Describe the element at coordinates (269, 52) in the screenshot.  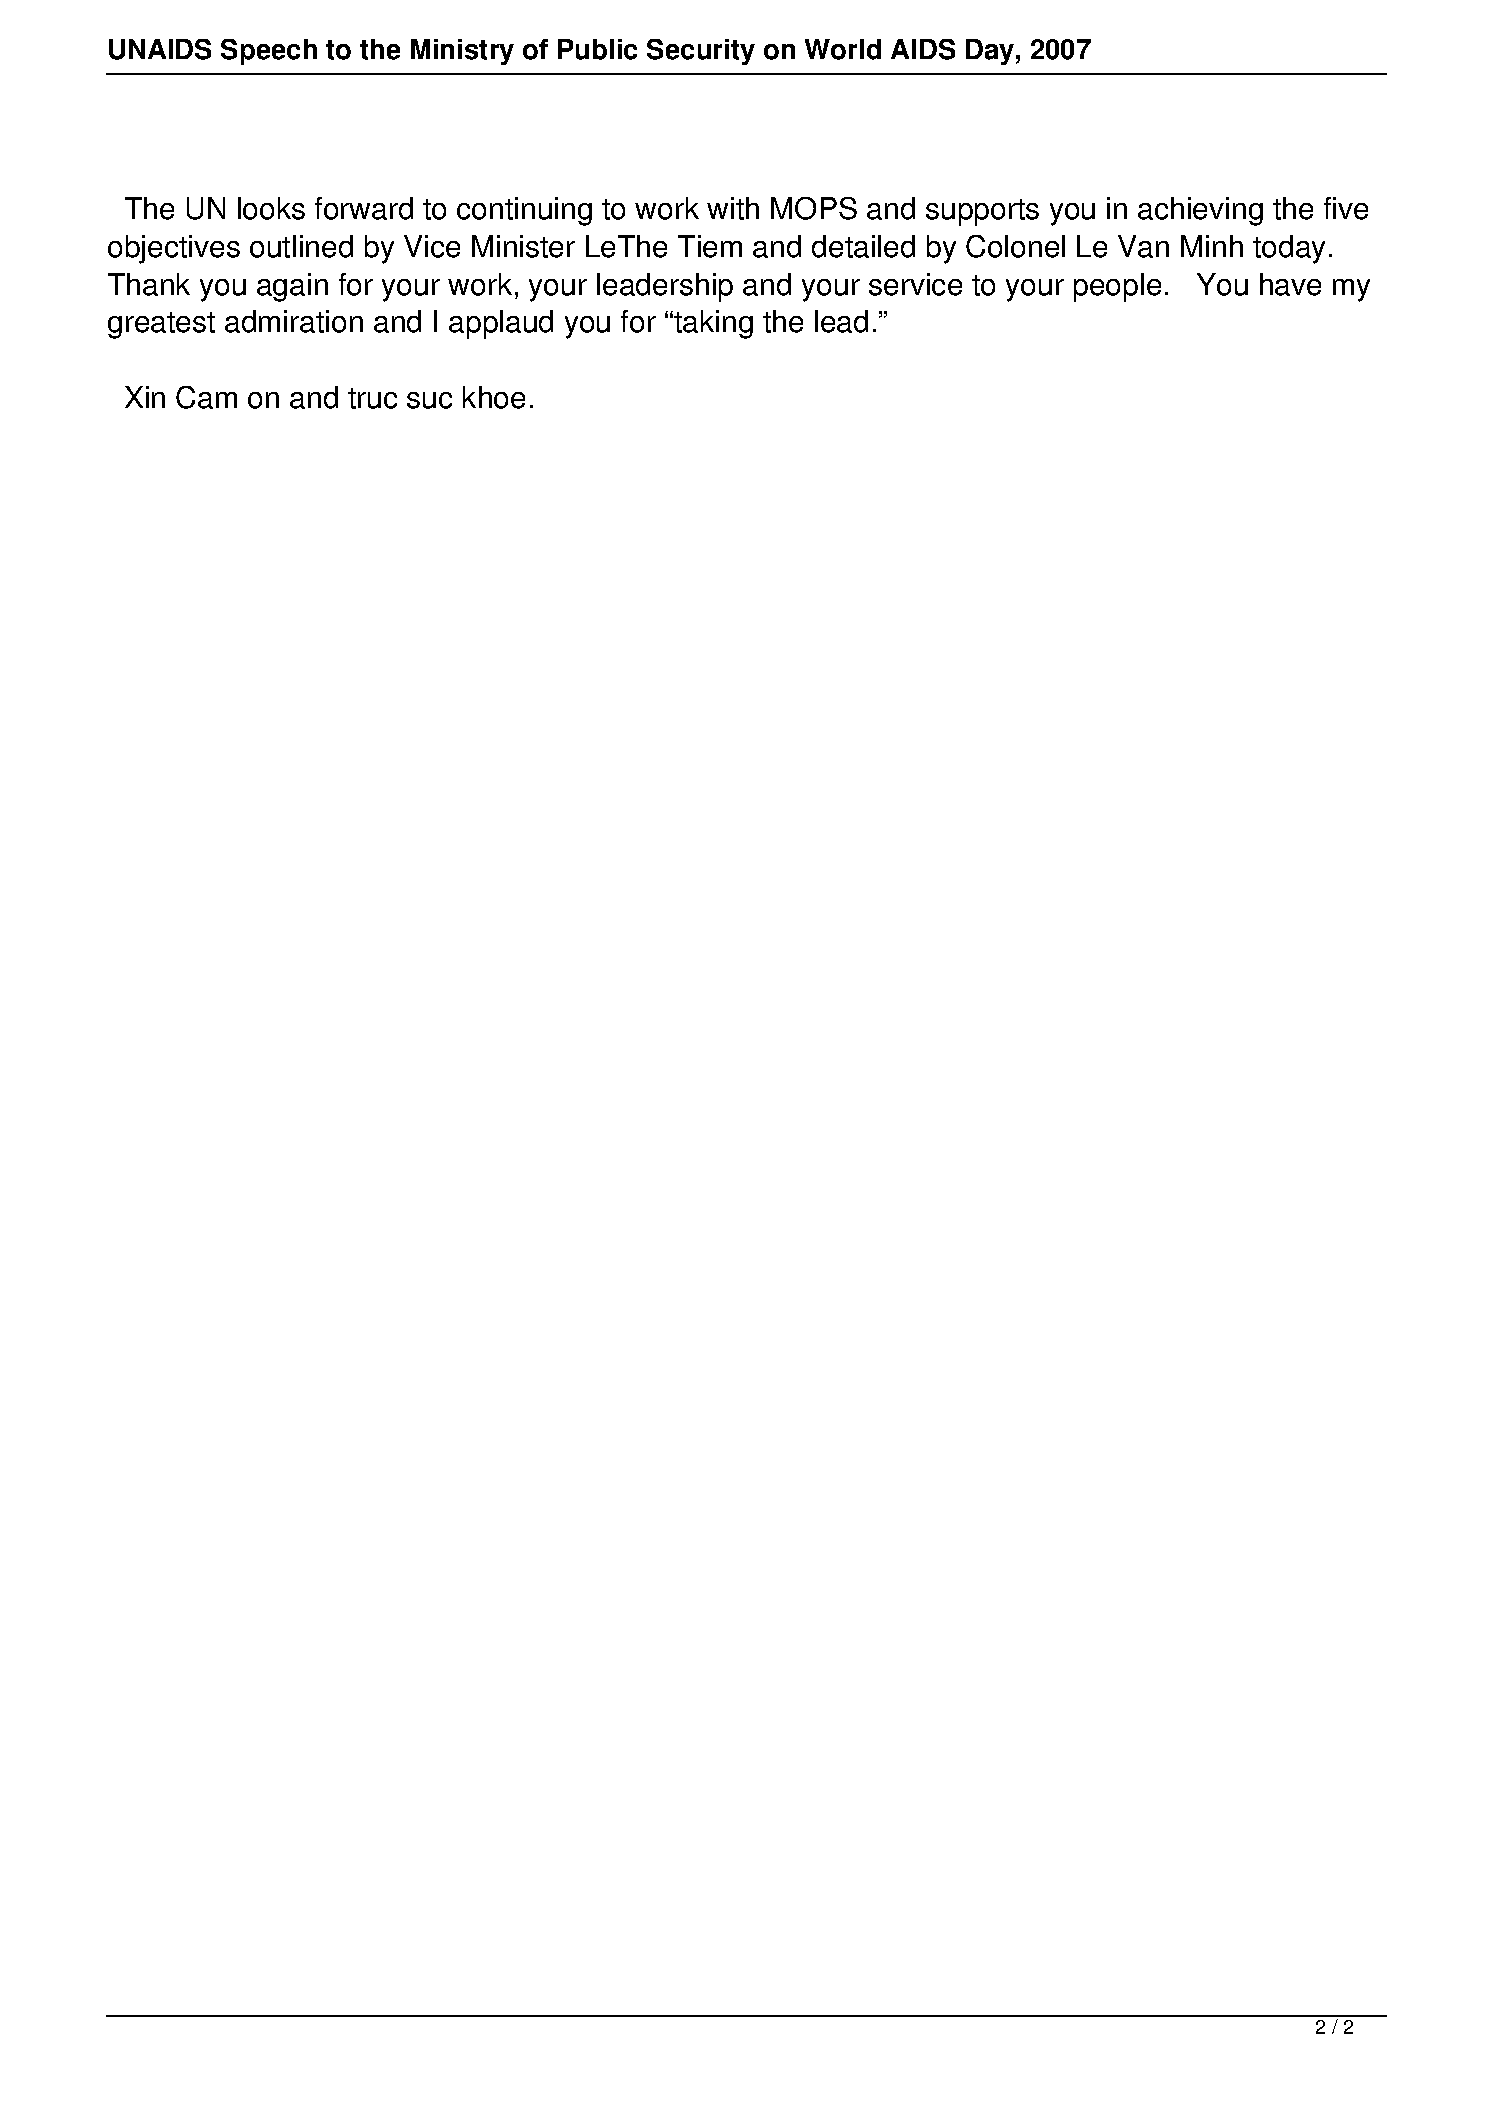
I see `Speech` at that location.
